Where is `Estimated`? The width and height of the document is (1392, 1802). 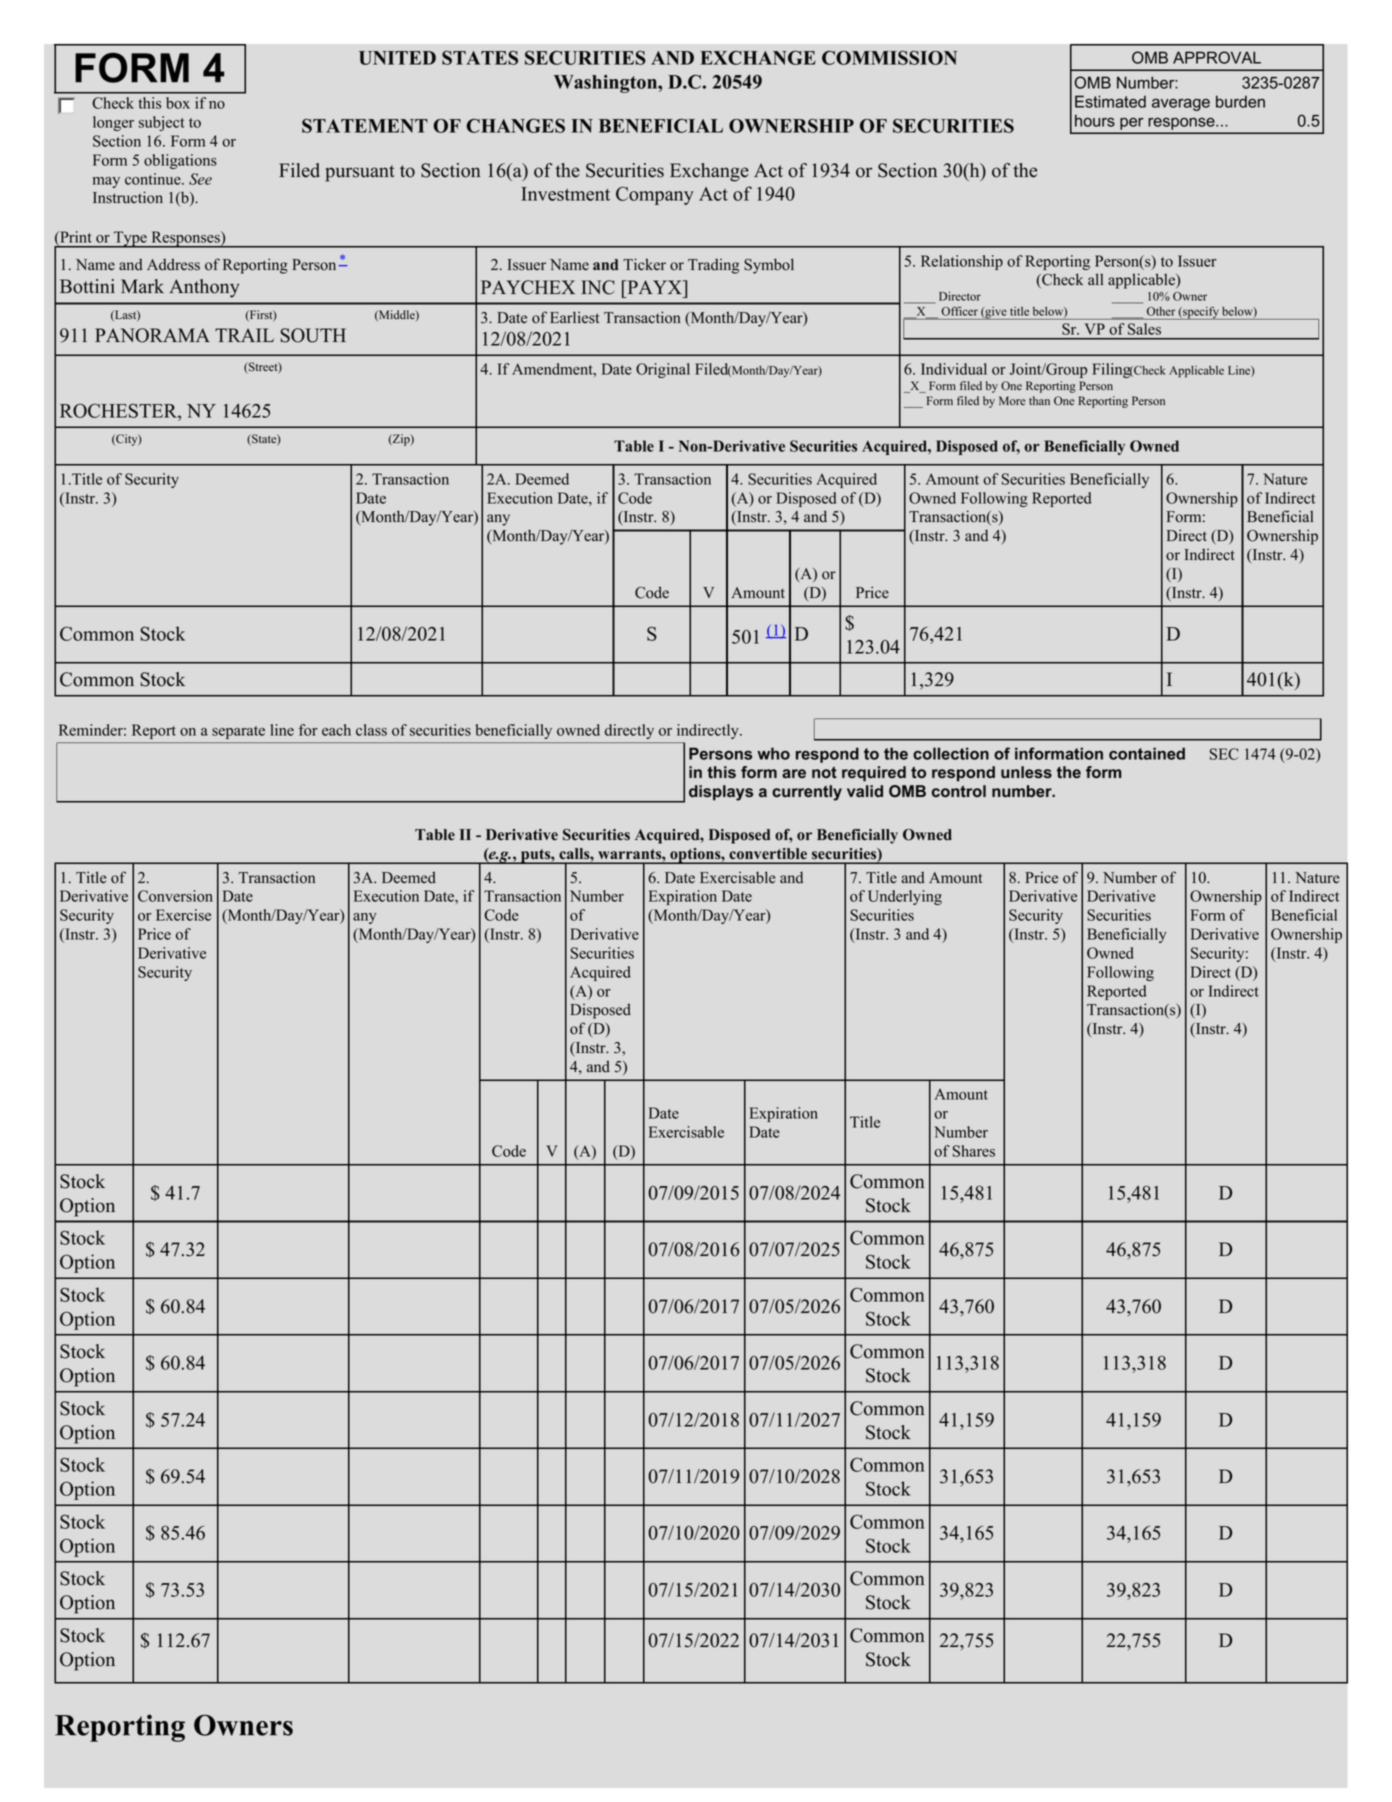 Estimated is located at coordinates (1110, 101).
